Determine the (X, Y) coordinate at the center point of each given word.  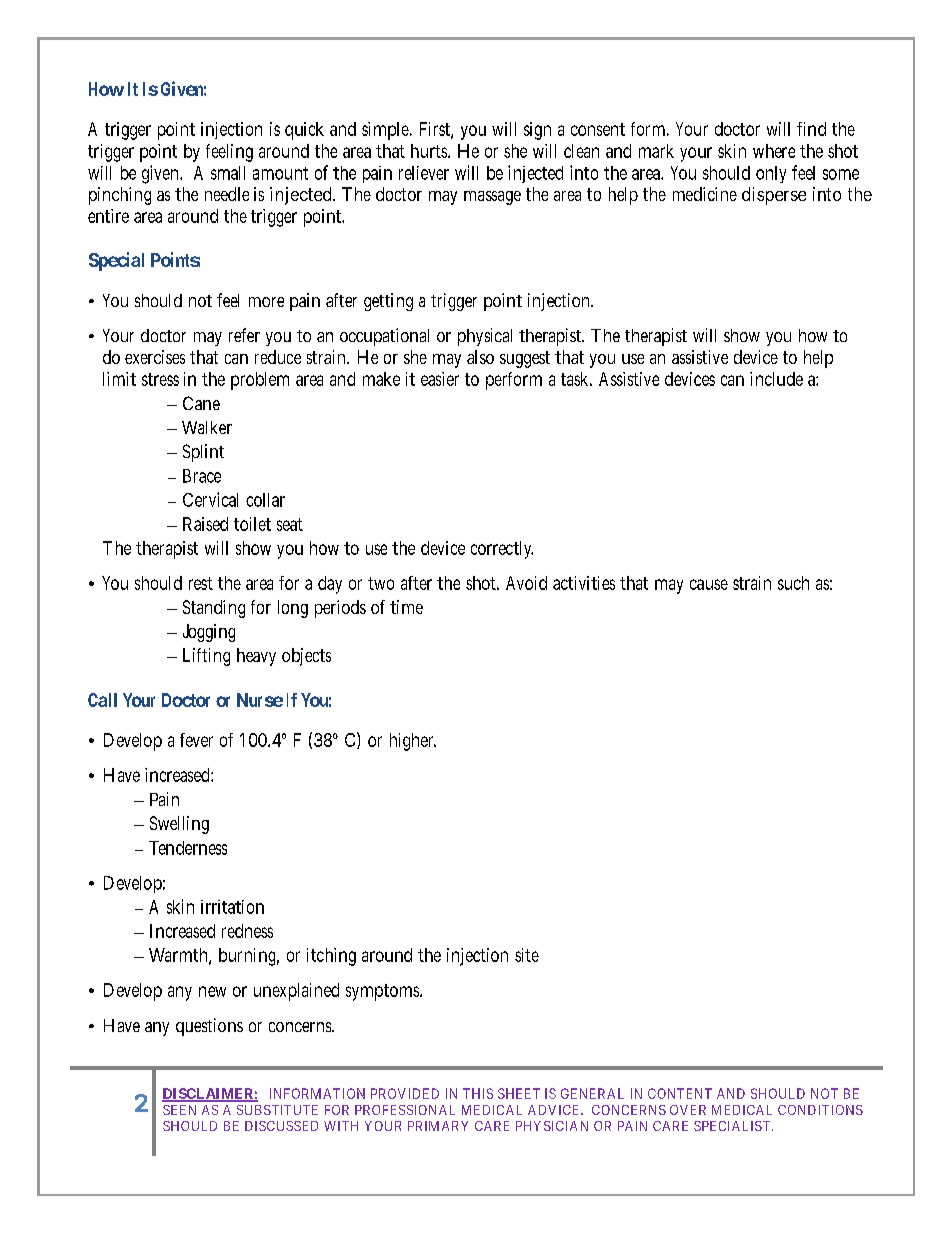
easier (440, 379)
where (774, 151)
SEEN (179, 1110)
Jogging (209, 633)
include (776, 379)
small (228, 173)
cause (709, 584)
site (527, 955)
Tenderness (188, 848)
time (406, 607)
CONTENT (680, 1093)
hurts (429, 151)
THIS (478, 1093)
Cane (201, 403)
